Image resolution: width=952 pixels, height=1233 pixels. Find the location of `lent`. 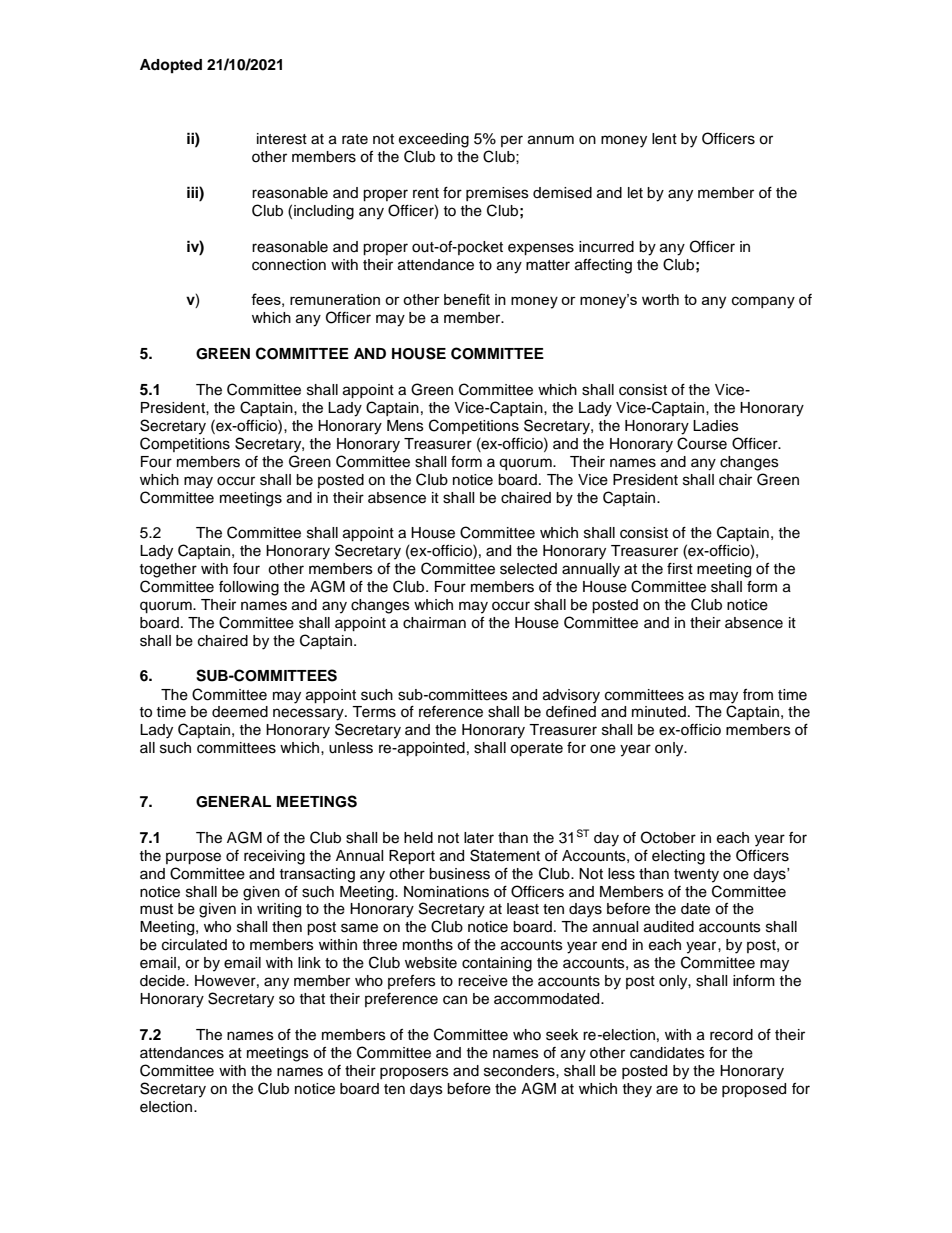

lent is located at coordinates (664, 139).
